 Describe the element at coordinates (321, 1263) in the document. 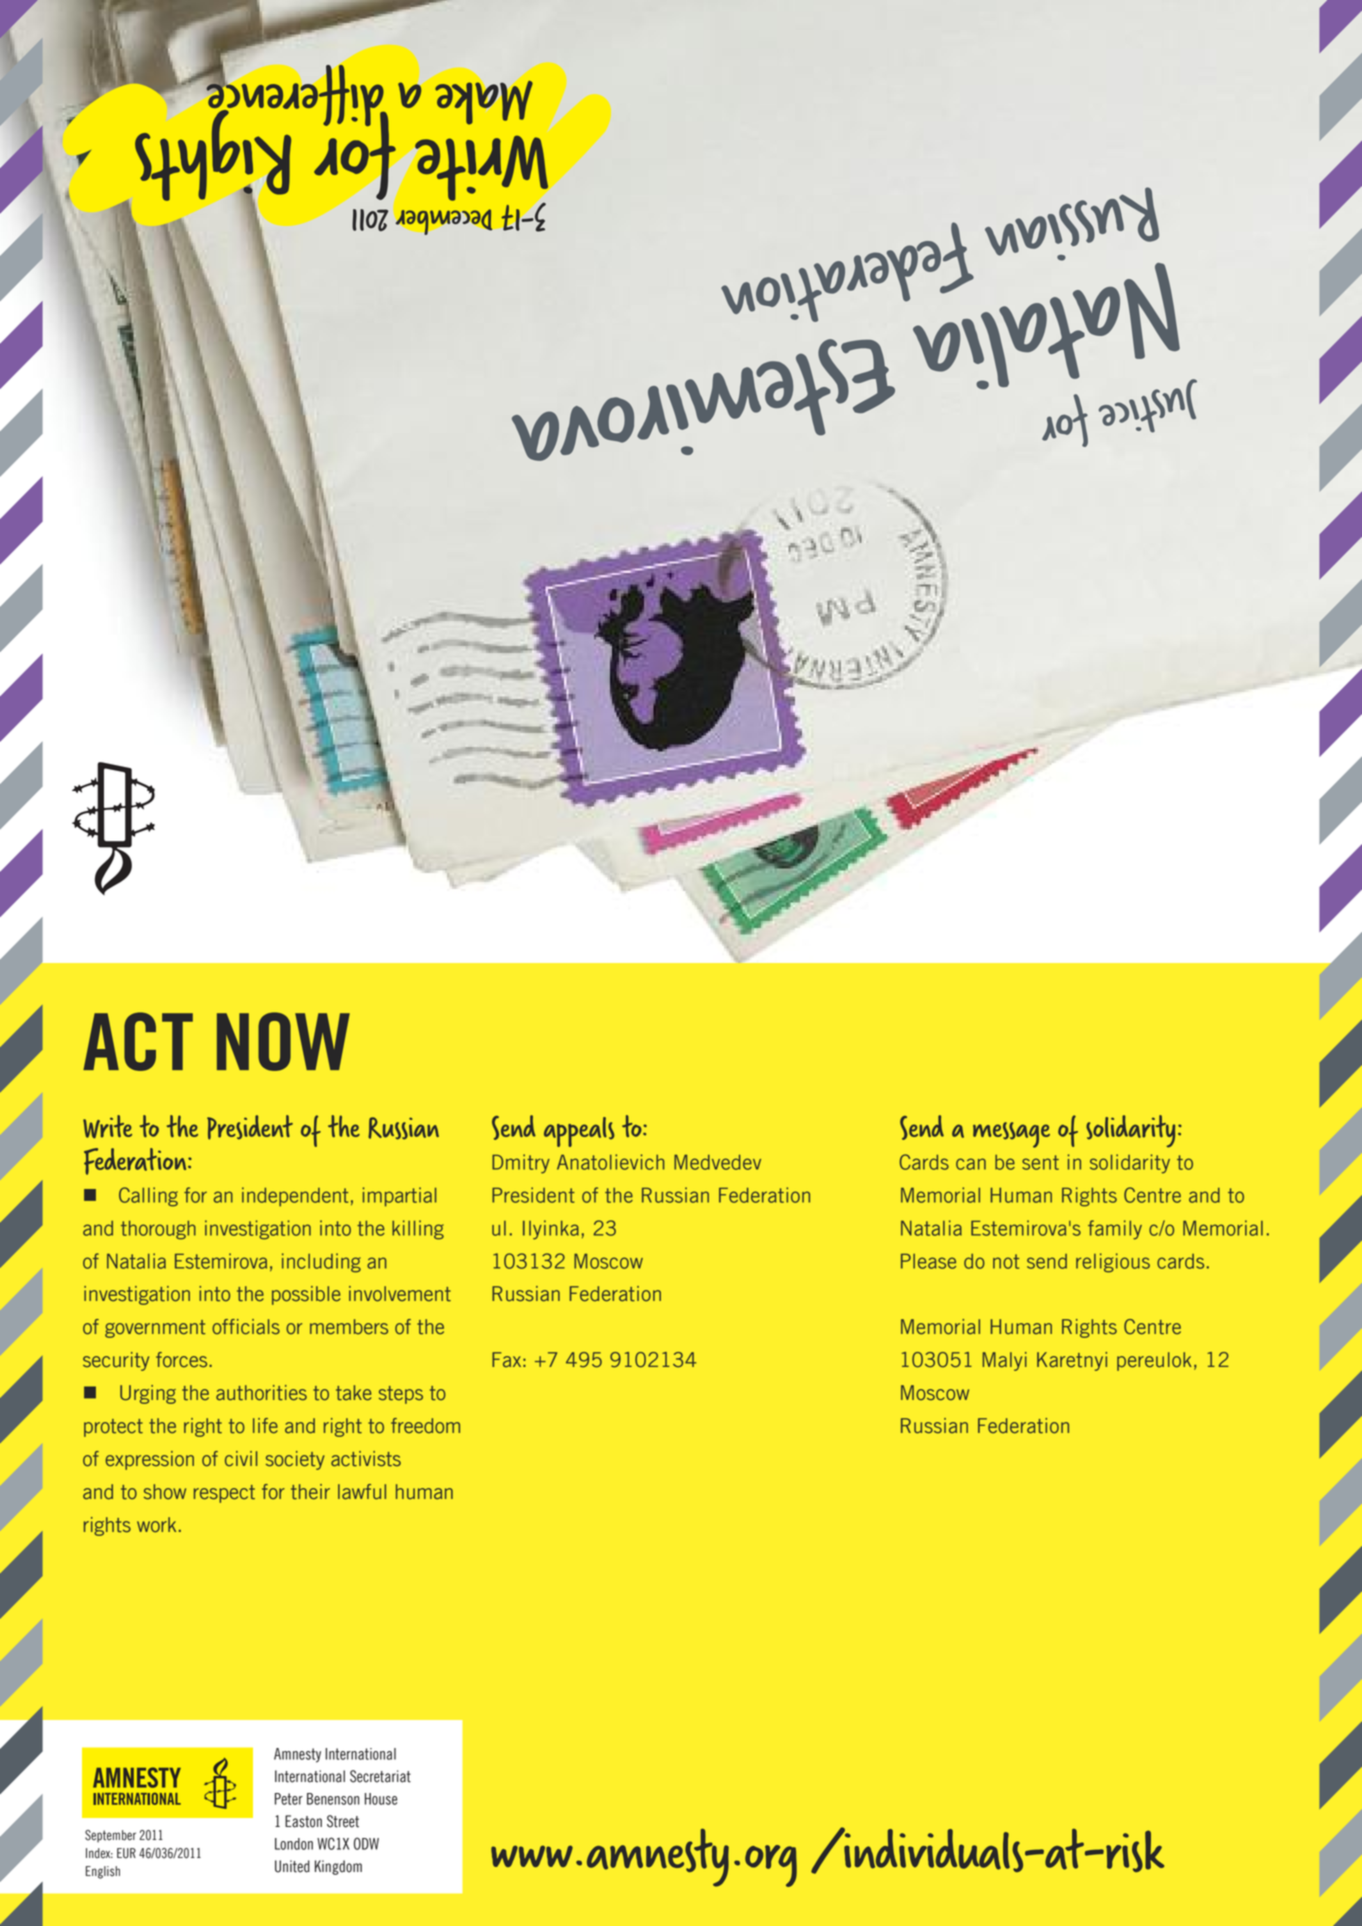

I see `including` at that location.
